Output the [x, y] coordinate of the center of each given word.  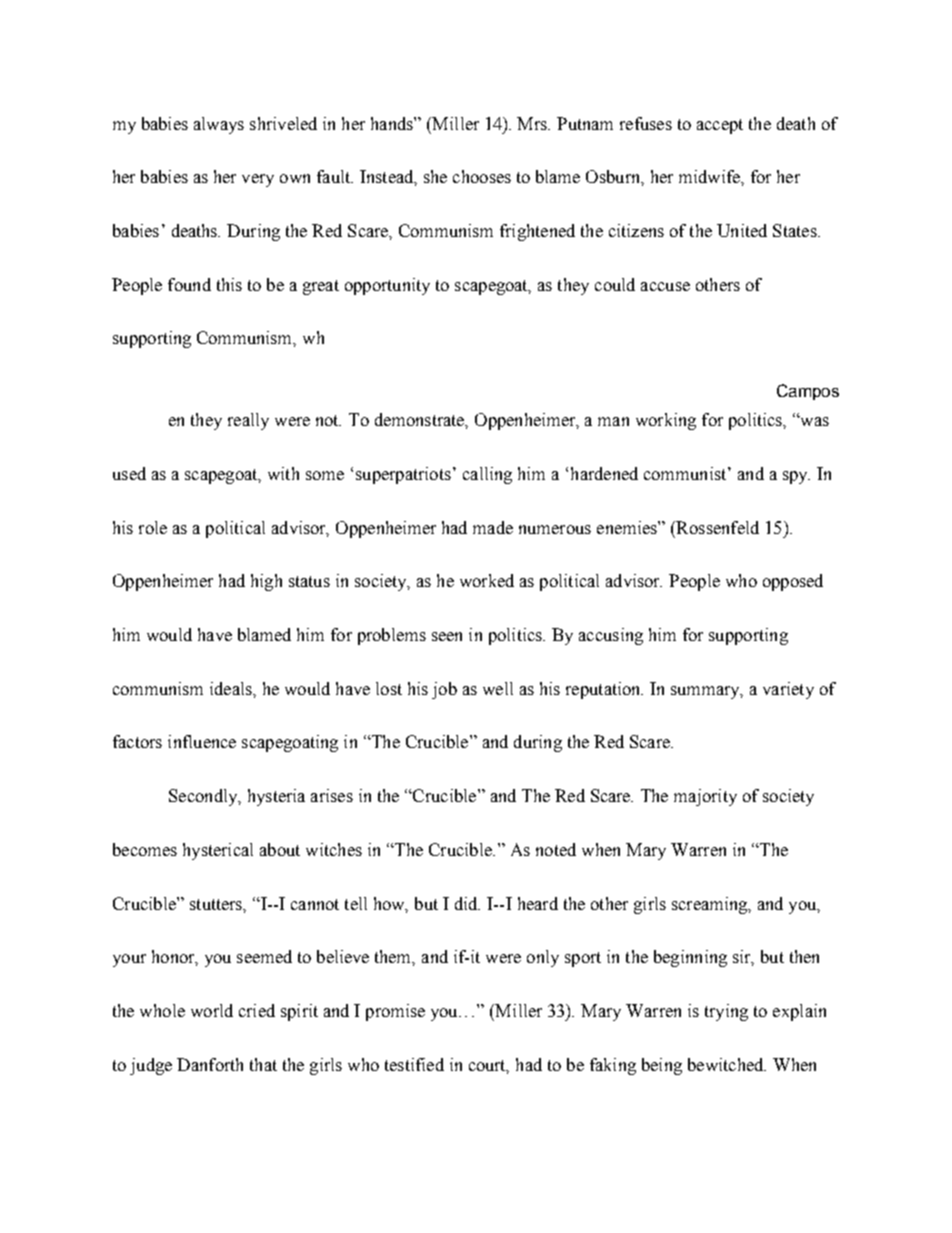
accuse [665, 286]
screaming [711, 905]
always [219, 125]
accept [720, 126]
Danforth [210, 1064]
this [229, 284]
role [153, 527]
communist [686, 473]
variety [788, 690]
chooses [482, 176]
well [498, 688]
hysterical [218, 851]
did [467, 903]
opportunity [387, 286]
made [493, 527]
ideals [232, 688]
